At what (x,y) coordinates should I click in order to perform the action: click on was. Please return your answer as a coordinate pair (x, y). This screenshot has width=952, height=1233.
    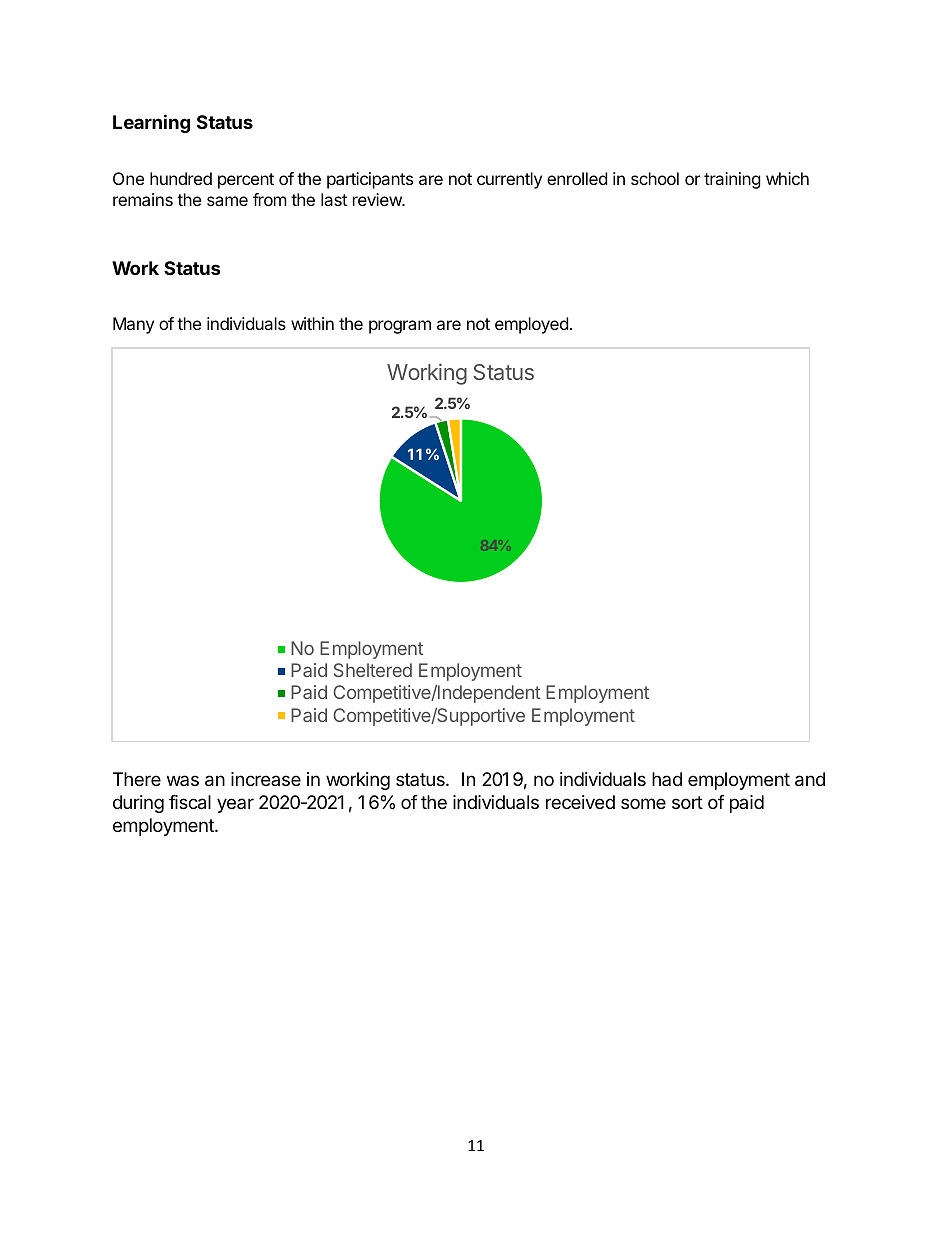
    Looking at the image, I should click on (183, 780).
